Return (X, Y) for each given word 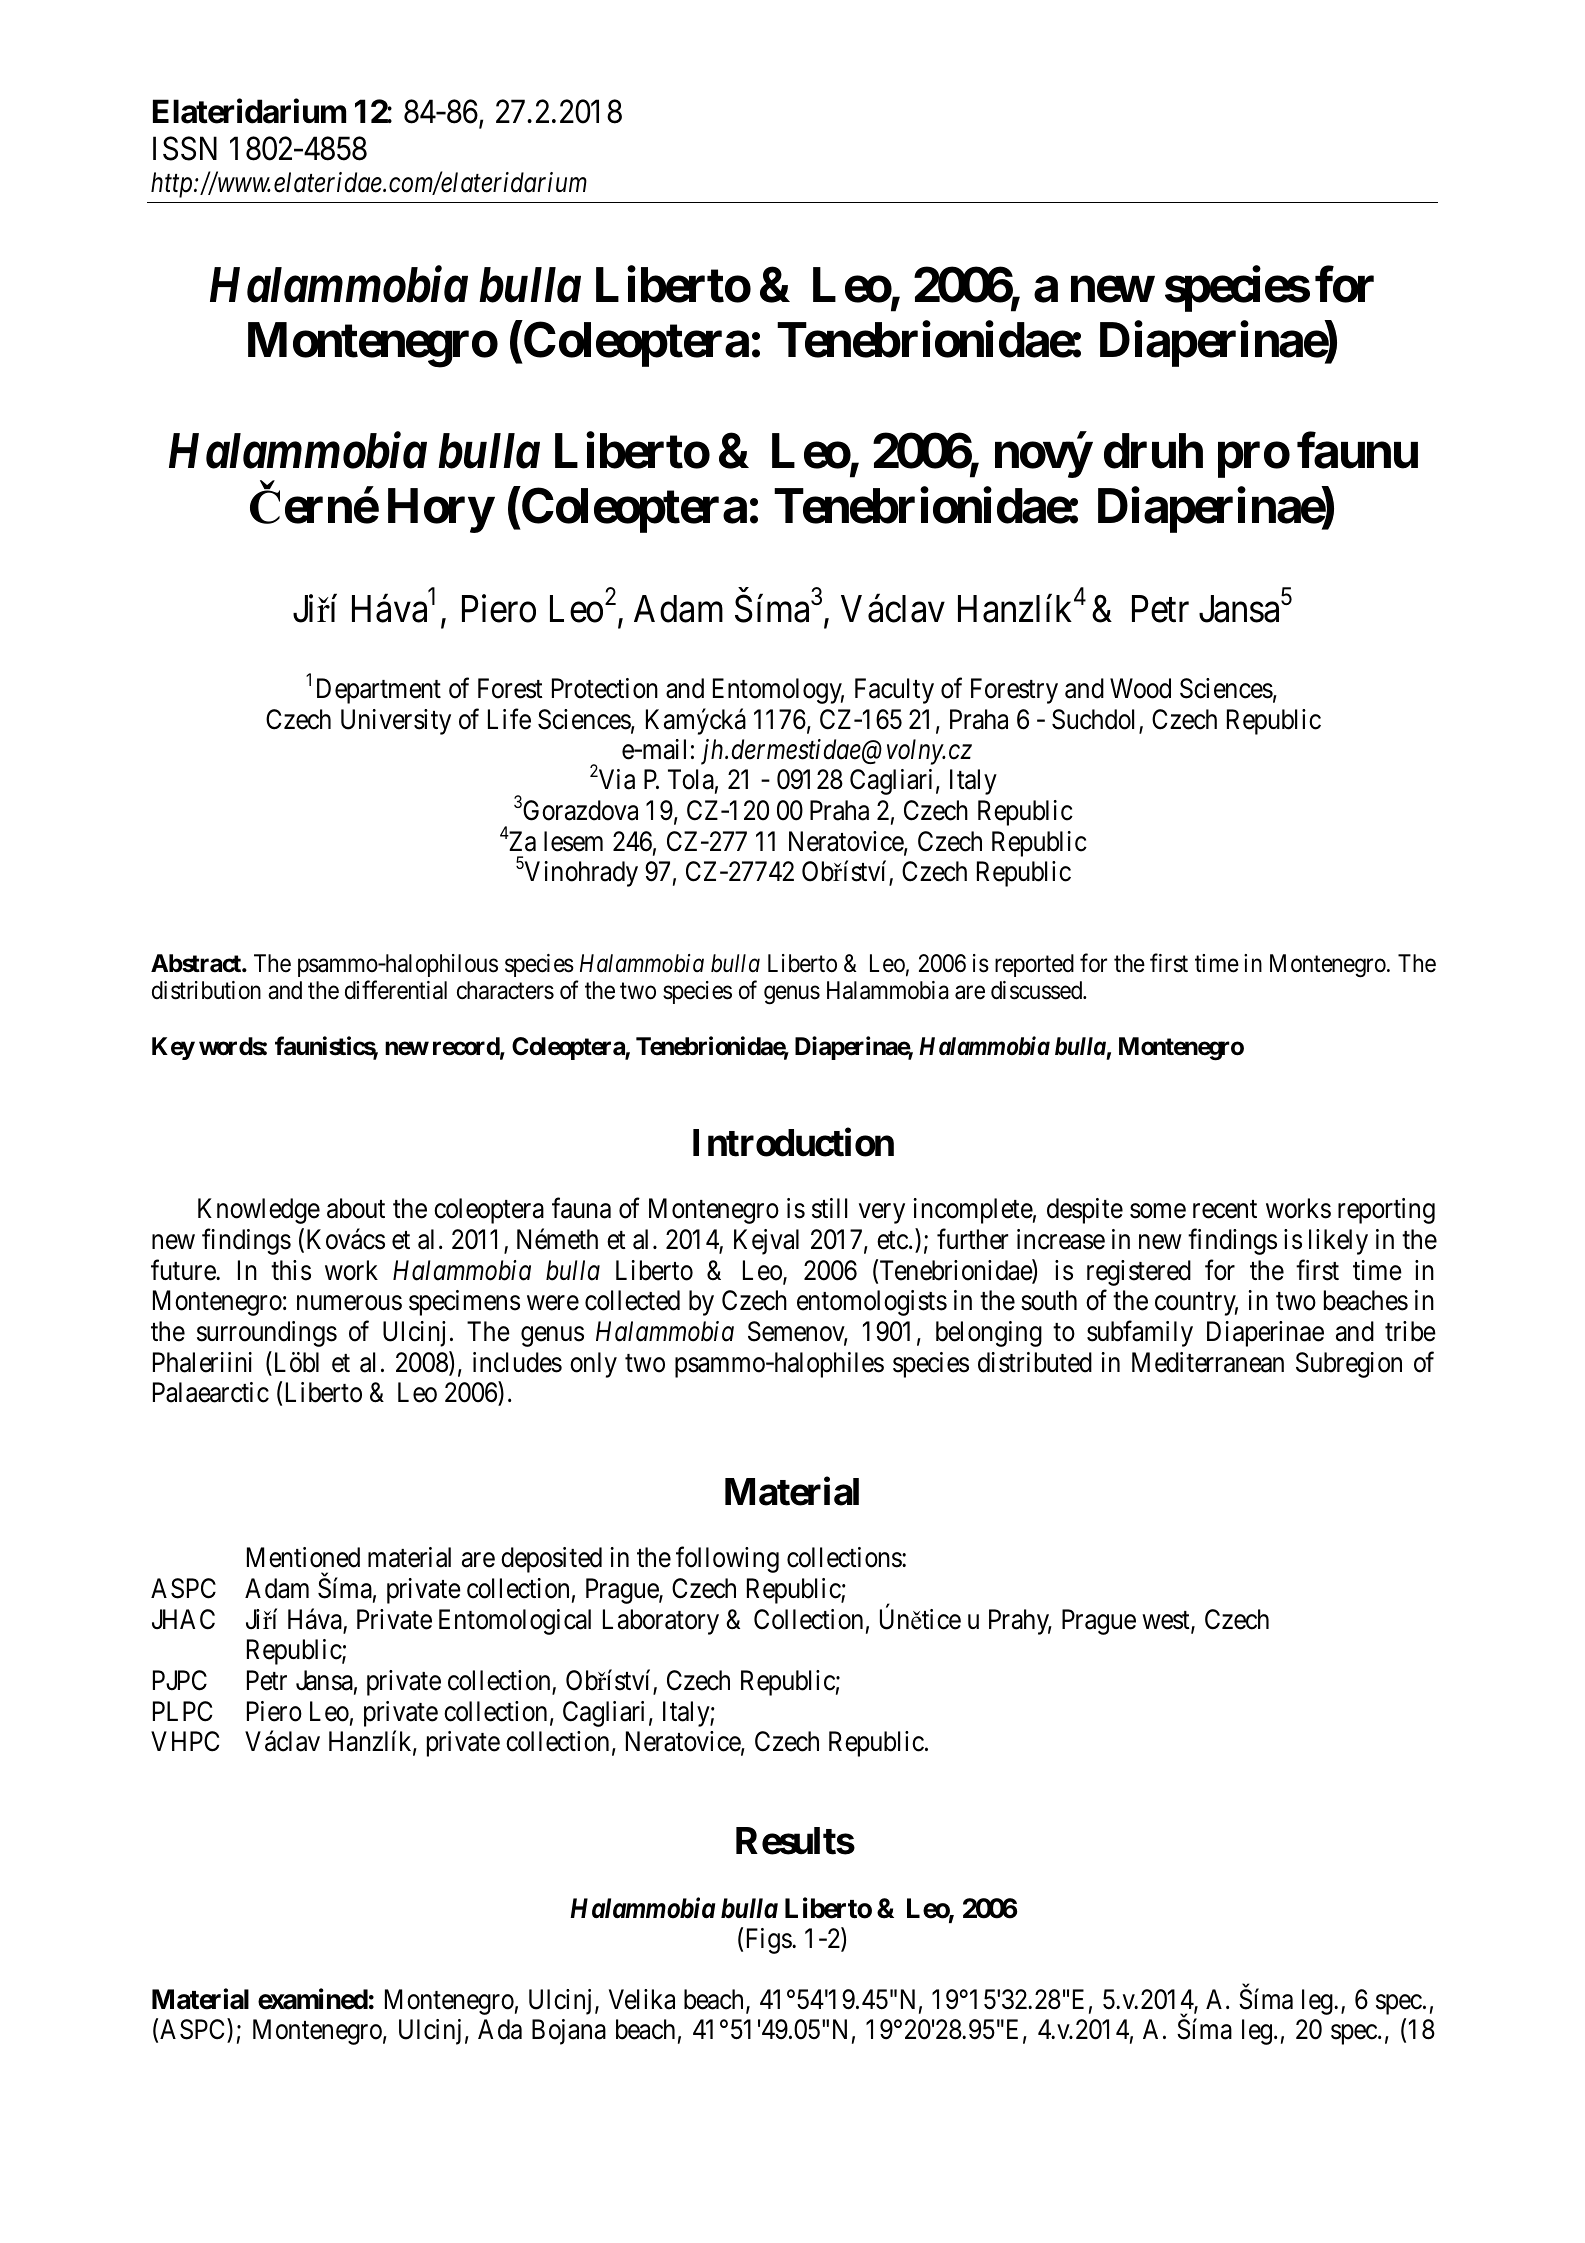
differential (396, 990)
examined (313, 1999)
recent (1225, 1210)
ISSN (185, 148)
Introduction (793, 1142)
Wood (1140, 688)
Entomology (778, 691)
